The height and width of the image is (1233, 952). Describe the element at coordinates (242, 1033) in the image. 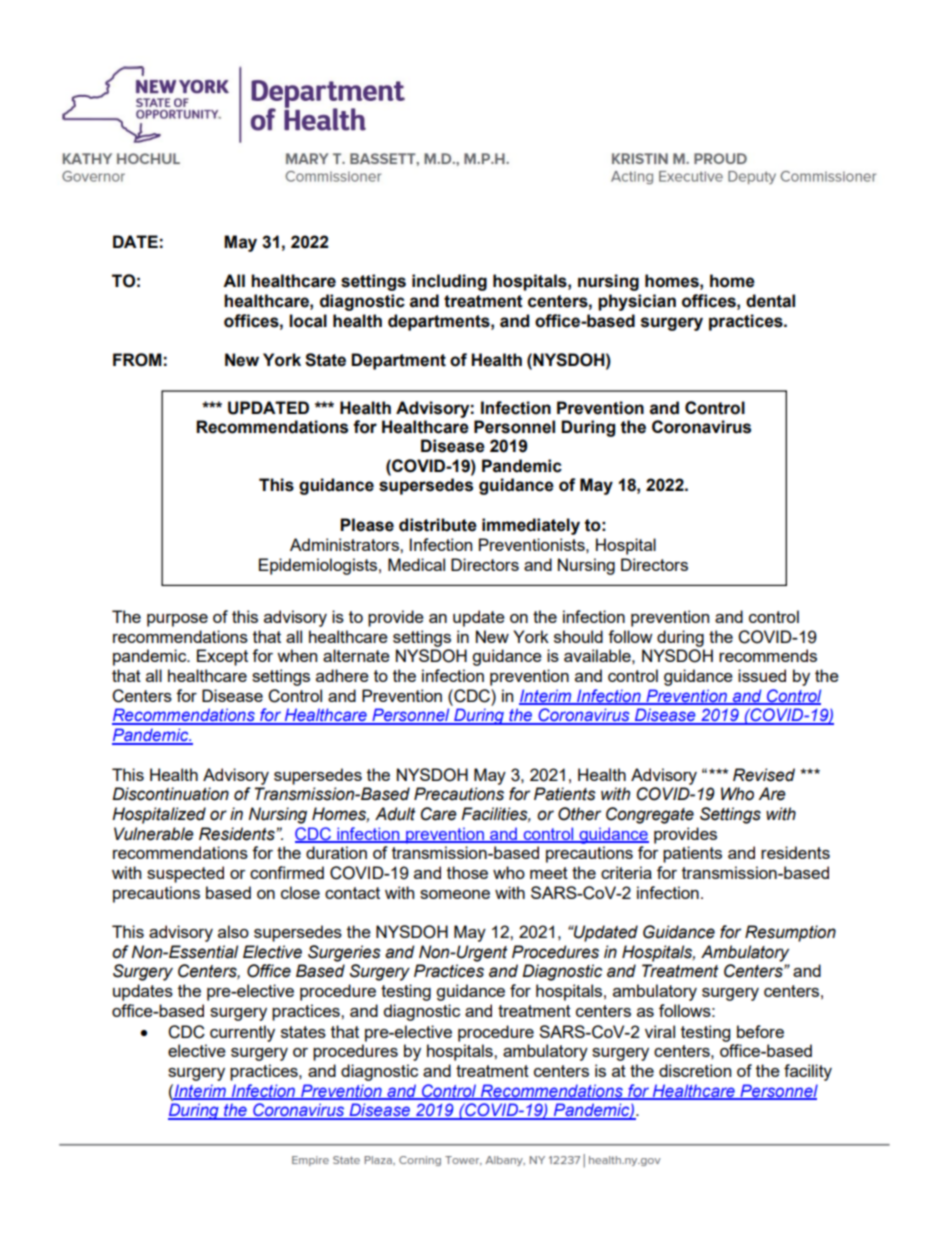

I see `currently` at that location.
